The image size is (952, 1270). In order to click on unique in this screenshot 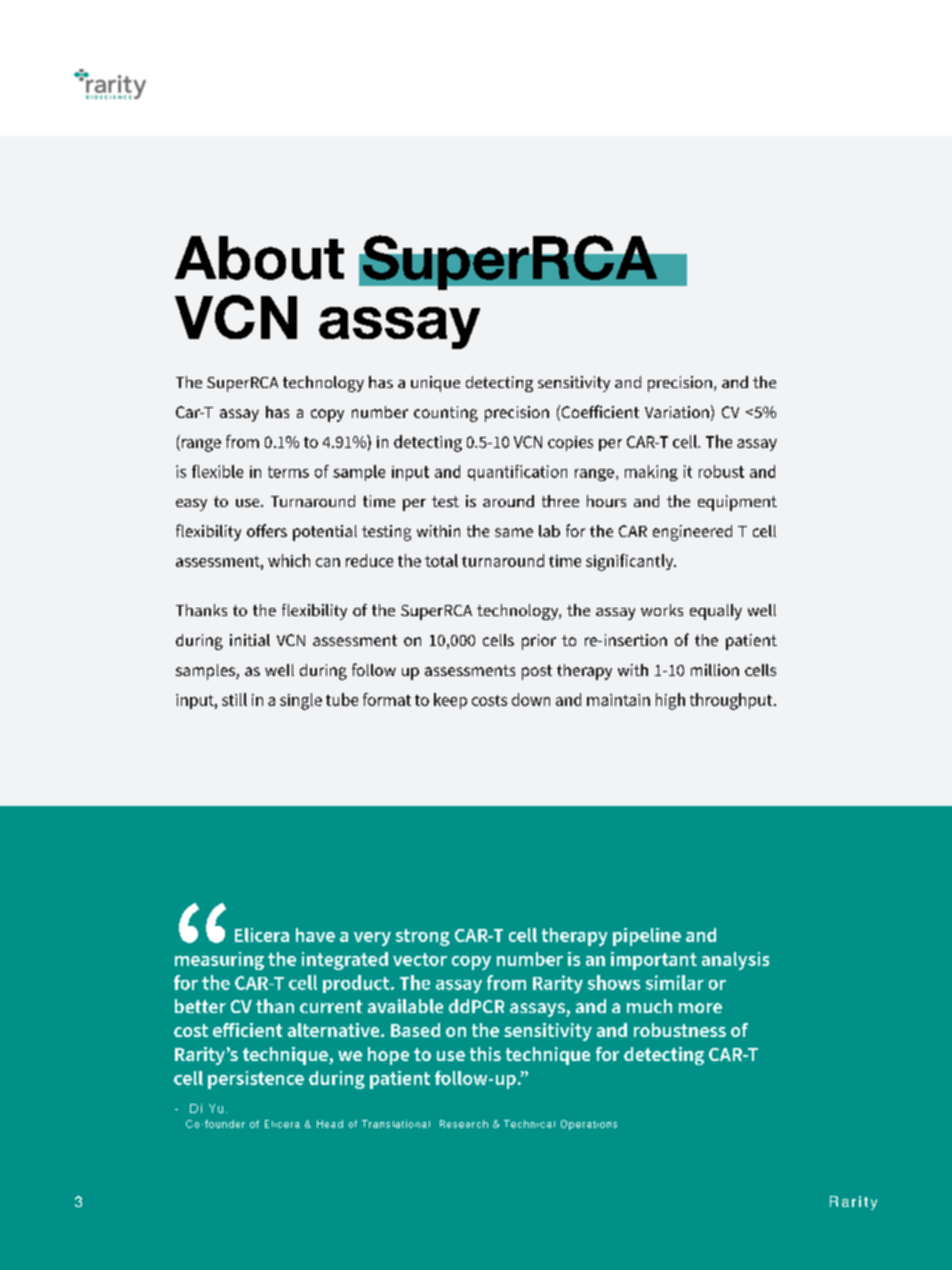, I will do `click(435, 384)`.
